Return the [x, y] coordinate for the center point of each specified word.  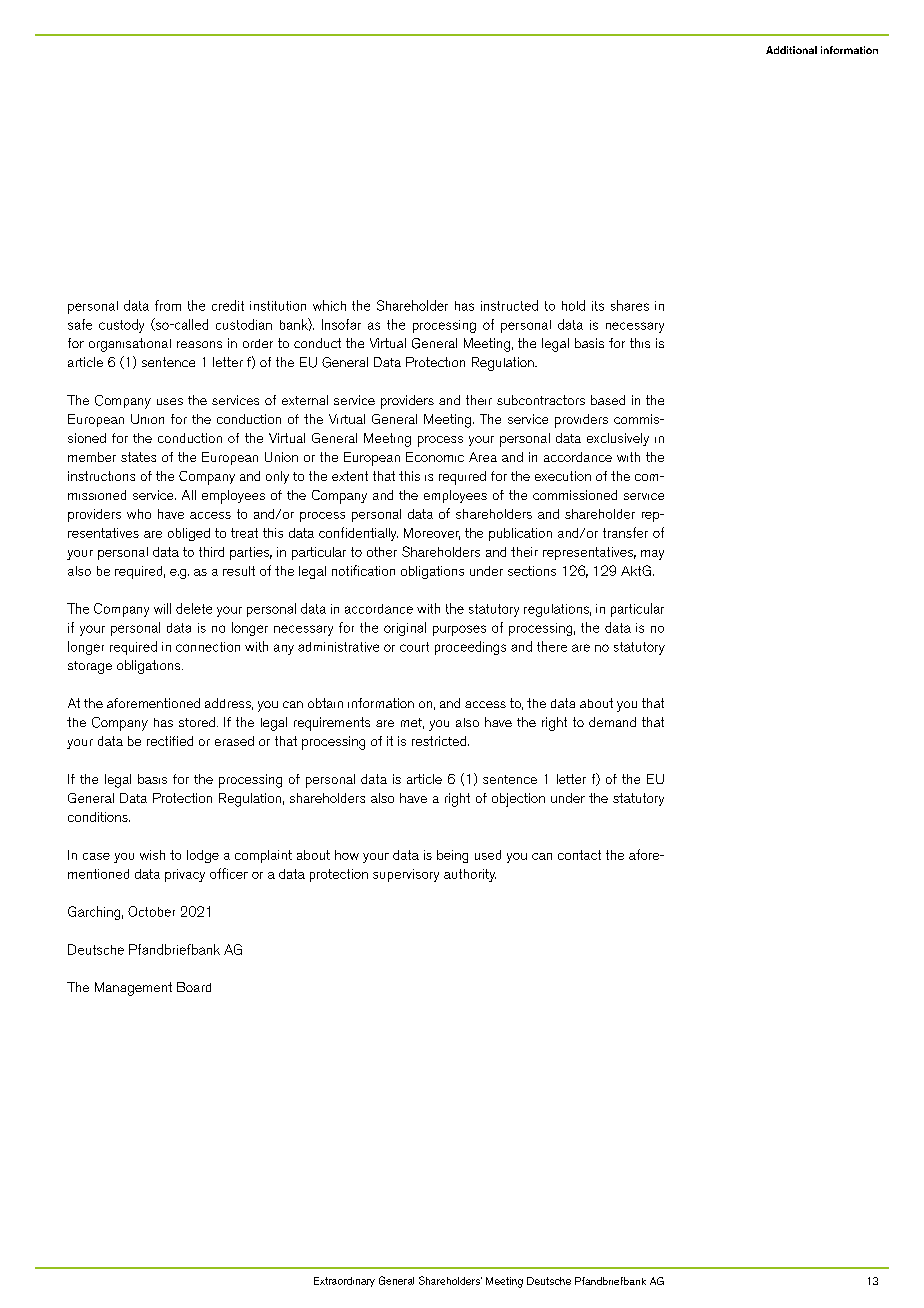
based [608, 400]
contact [579, 855]
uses [170, 401]
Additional [791, 50]
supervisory [406, 875]
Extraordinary [344, 1282]
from [168, 305]
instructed [509, 305]
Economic [435, 457]
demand [612, 722]
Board [194, 987]
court [414, 647]
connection [208, 647]
